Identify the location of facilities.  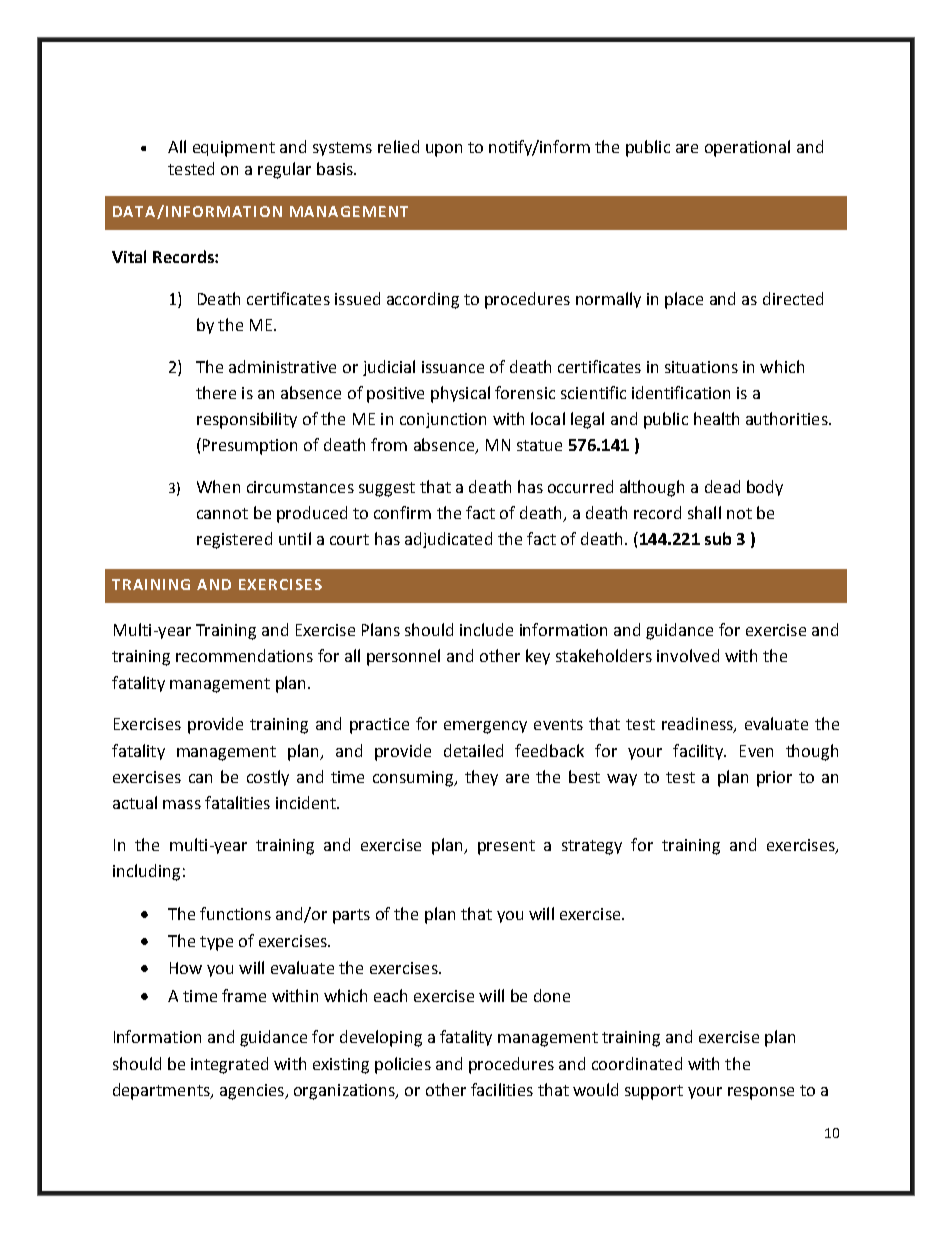
(502, 1089).
